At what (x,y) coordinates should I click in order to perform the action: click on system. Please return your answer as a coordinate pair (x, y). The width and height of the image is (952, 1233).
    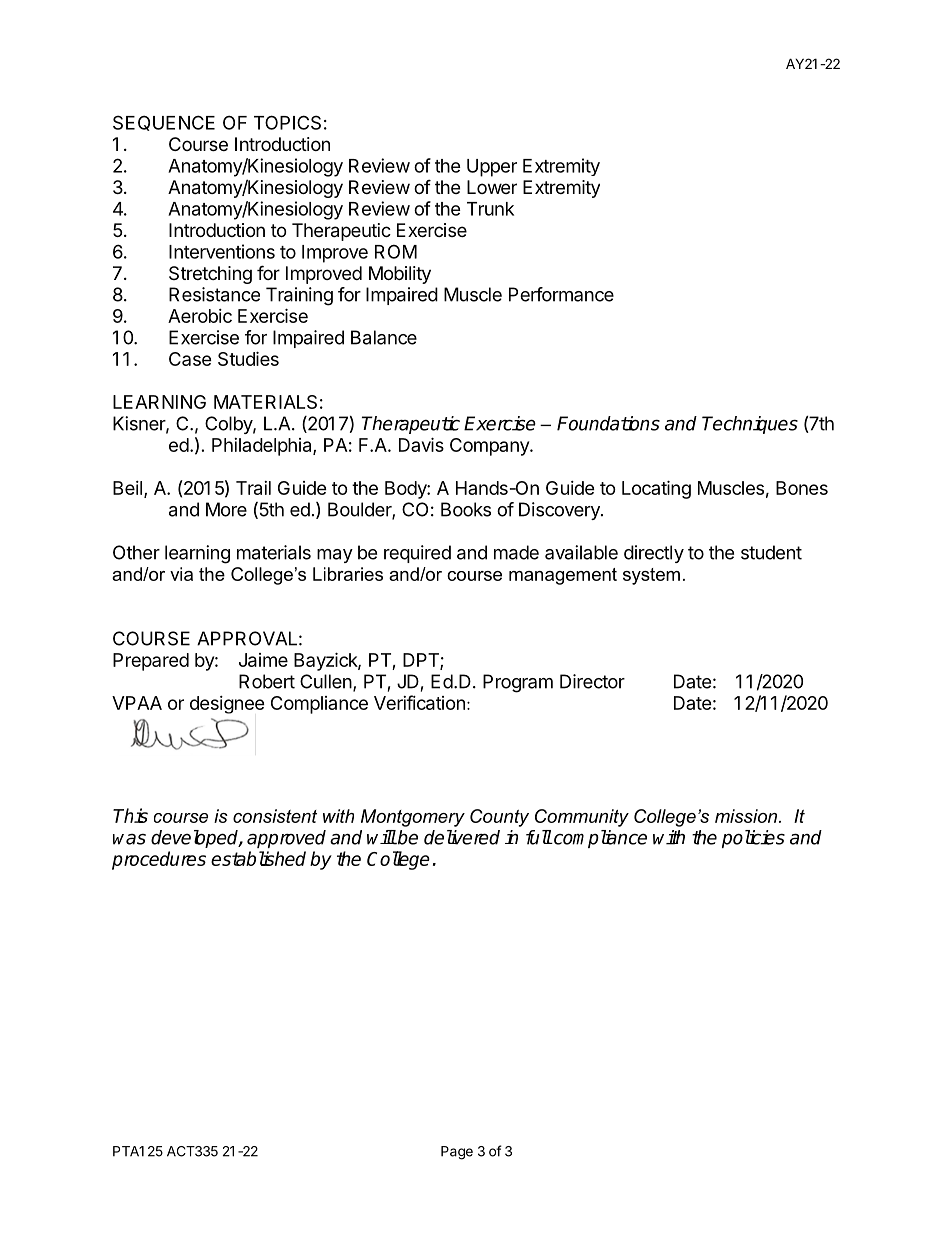
    Looking at the image, I should click on (651, 576).
